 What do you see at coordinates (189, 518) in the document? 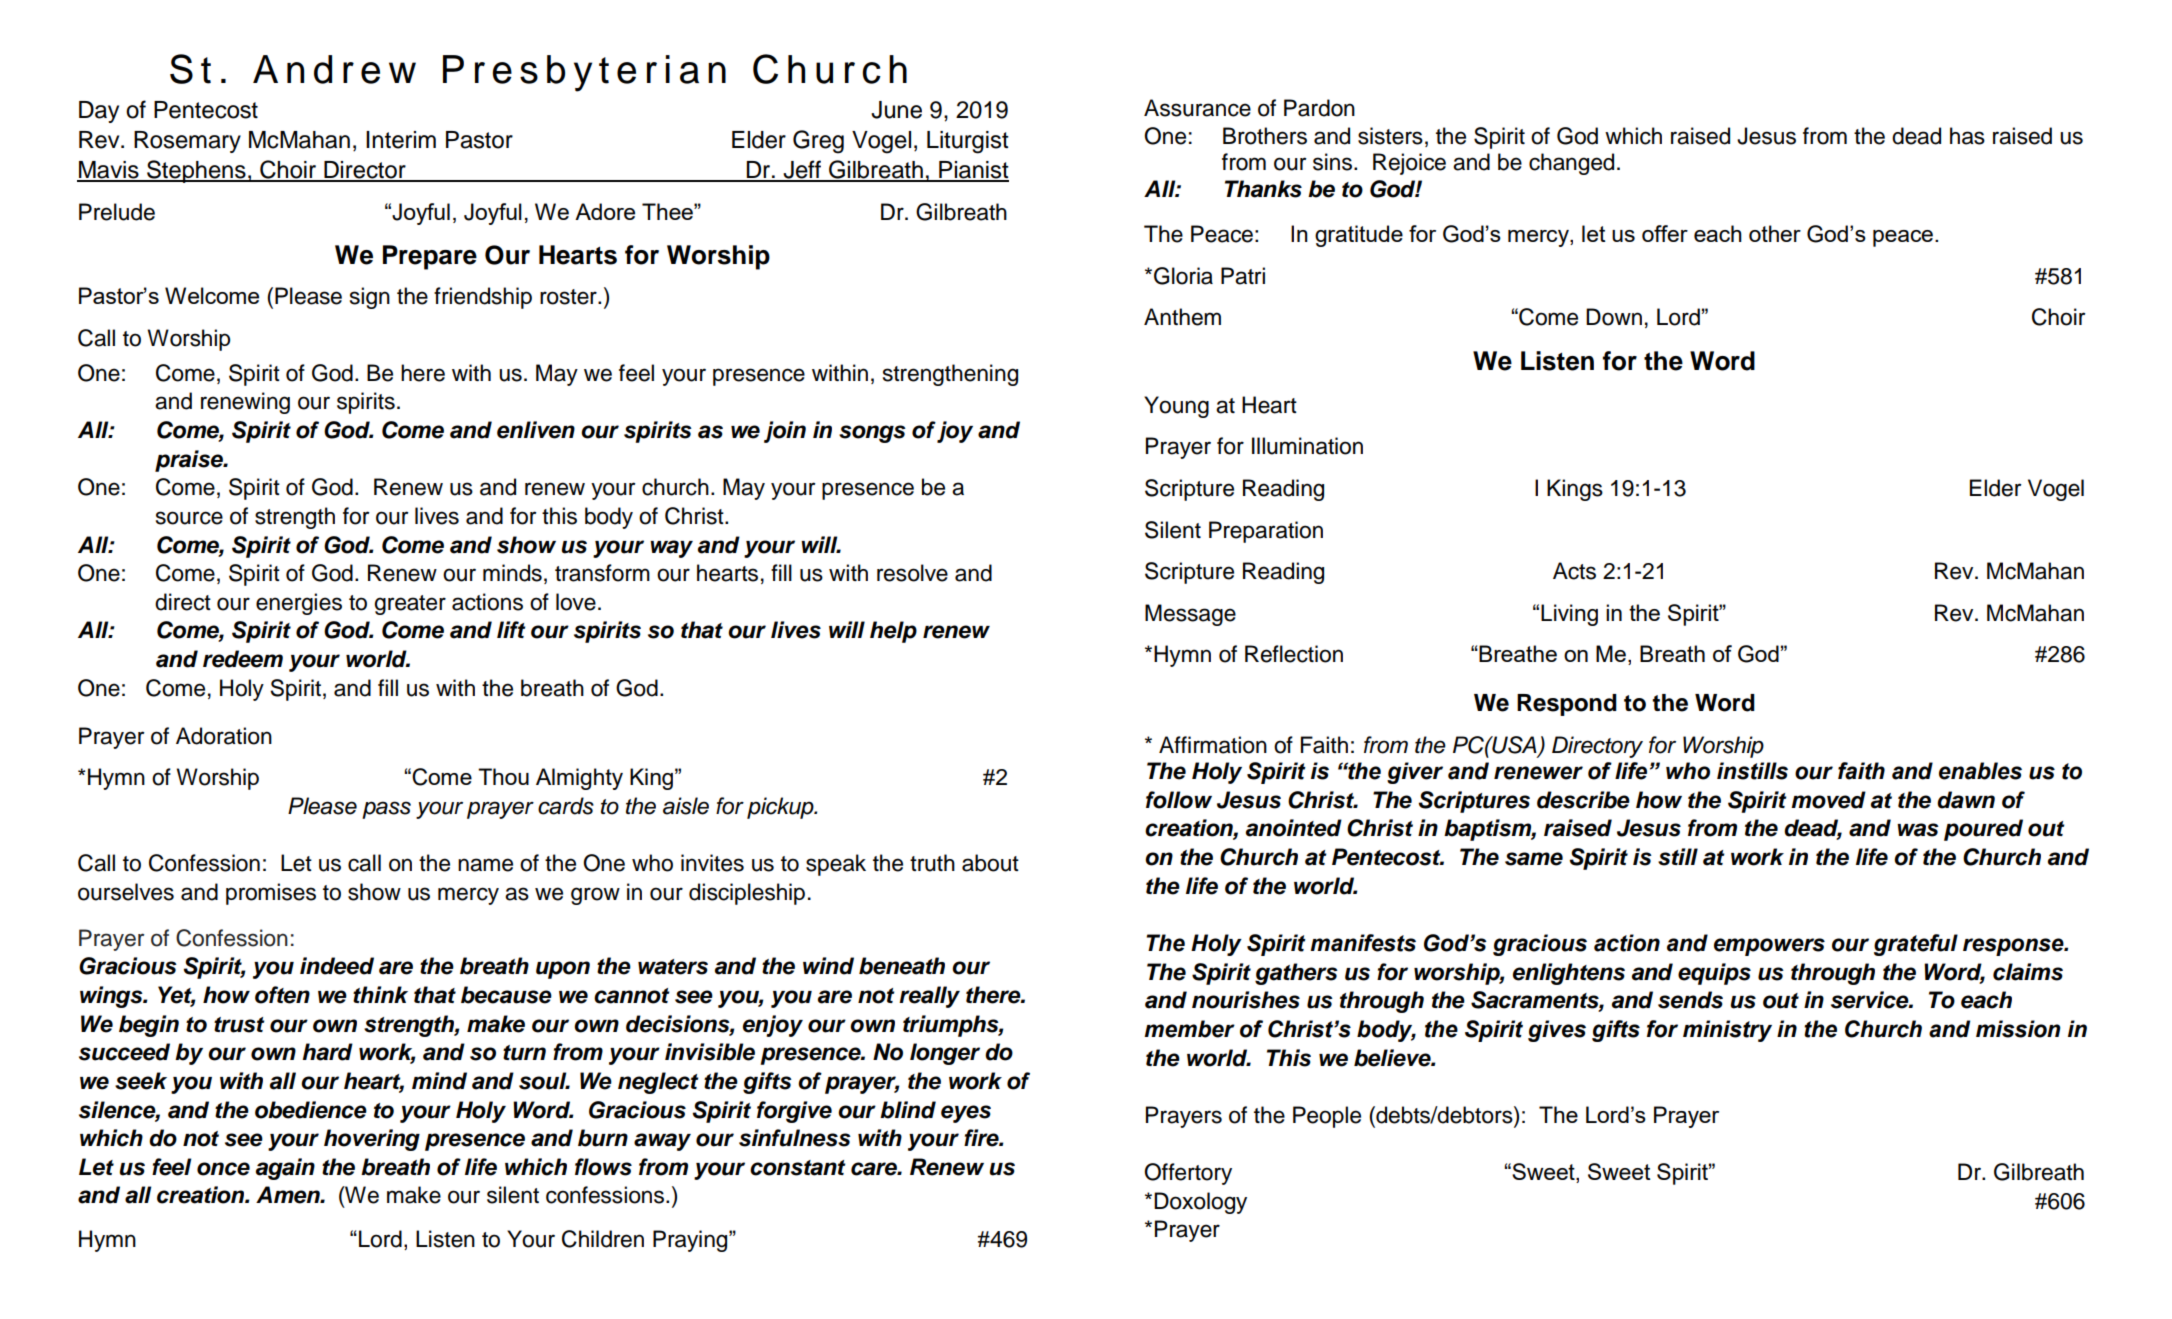
I see `source` at bounding box center [189, 518].
